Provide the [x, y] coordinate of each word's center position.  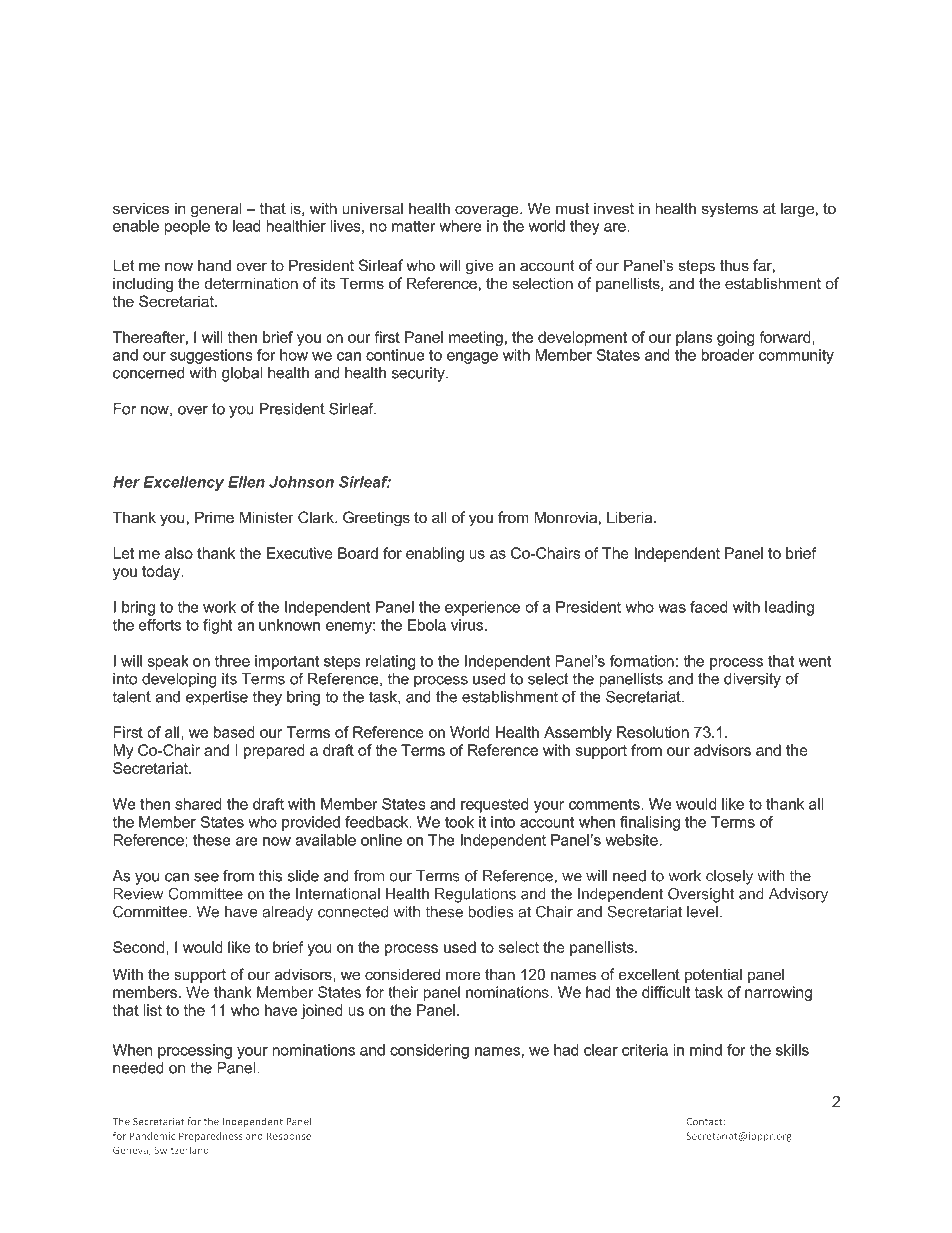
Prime [214, 517]
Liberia [631, 517]
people [187, 227]
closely [729, 877]
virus [468, 625]
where [460, 226]
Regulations [475, 895]
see [206, 877]
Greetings [376, 519]
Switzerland [181, 1150]
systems [730, 210]
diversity [752, 680]
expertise [217, 698]
